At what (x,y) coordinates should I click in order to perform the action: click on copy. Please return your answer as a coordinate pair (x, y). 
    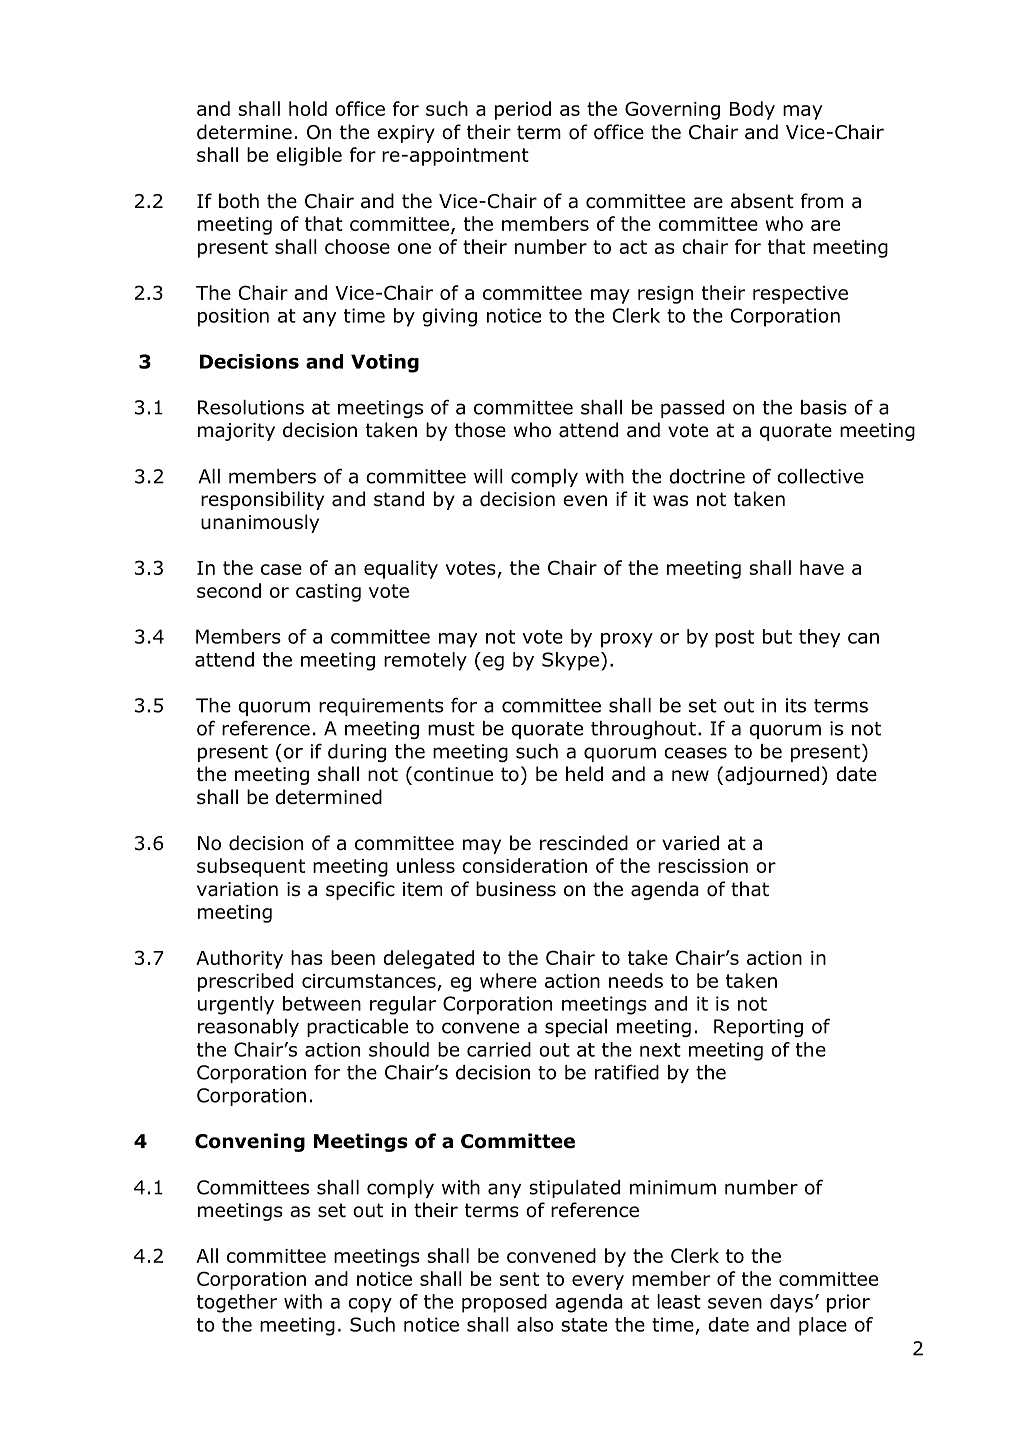
    Looking at the image, I should click on (370, 1305).
